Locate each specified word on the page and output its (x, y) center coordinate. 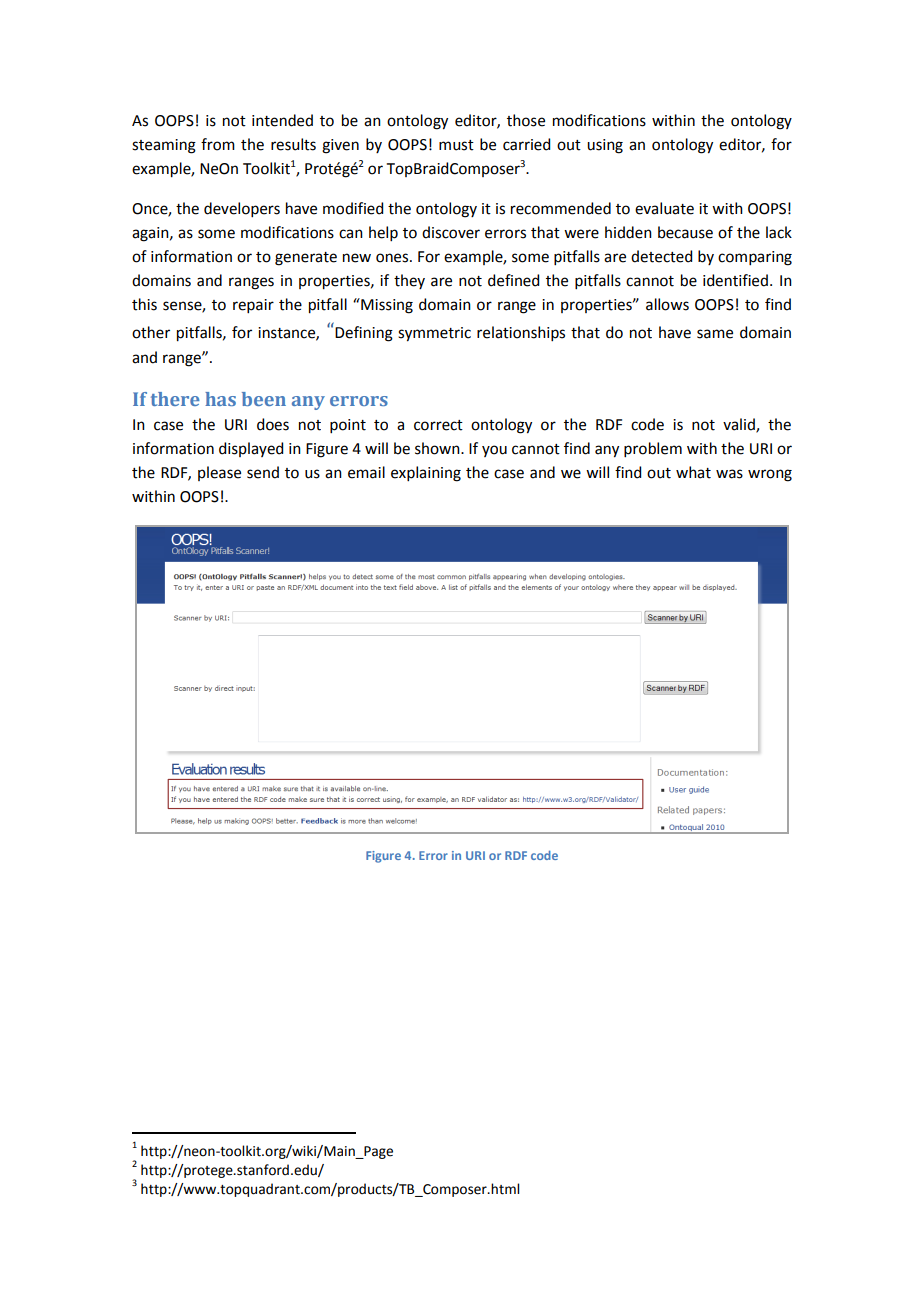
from (218, 144)
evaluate (664, 208)
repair (253, 306)
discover (451, 232)
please (219, 473)
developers (242, 209)
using (605, 146)
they (409, 281)
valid (740, 425)
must (456, 145)
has (220, 399)
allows (667, 304)
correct (438, 425)
